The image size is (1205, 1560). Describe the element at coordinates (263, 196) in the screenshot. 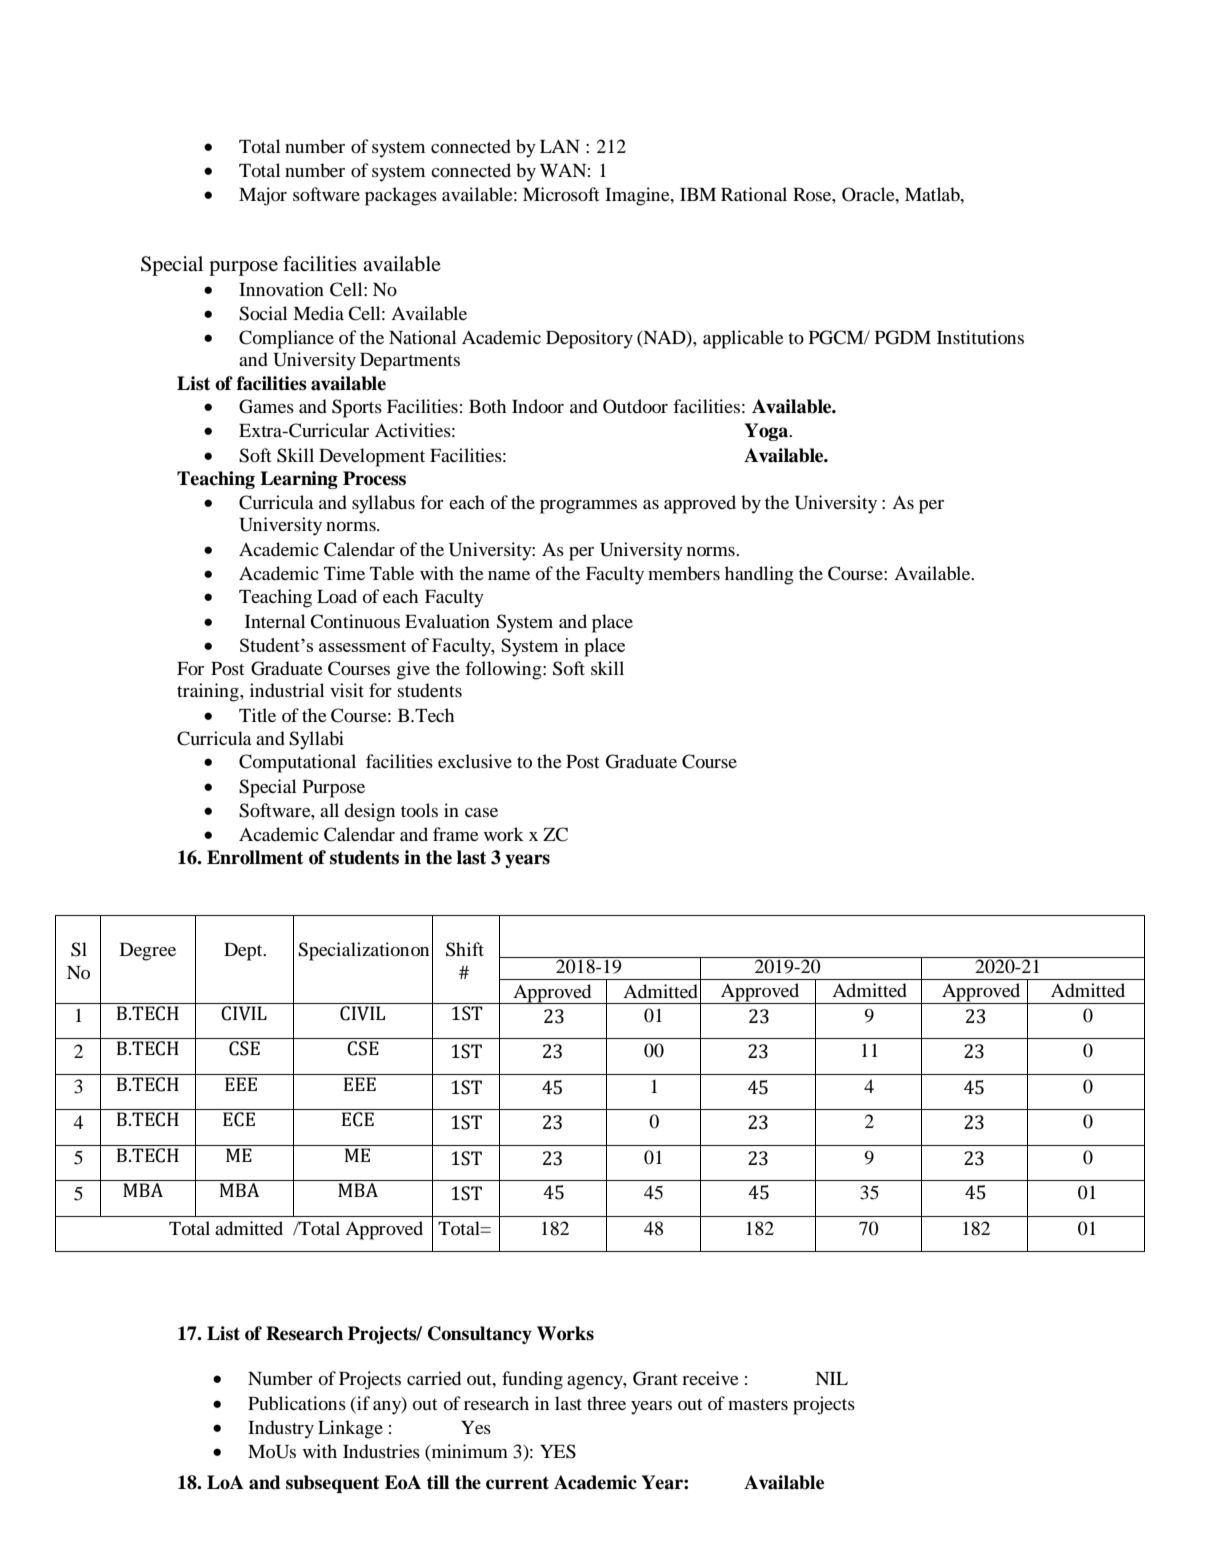

I see `Major` at that location.
